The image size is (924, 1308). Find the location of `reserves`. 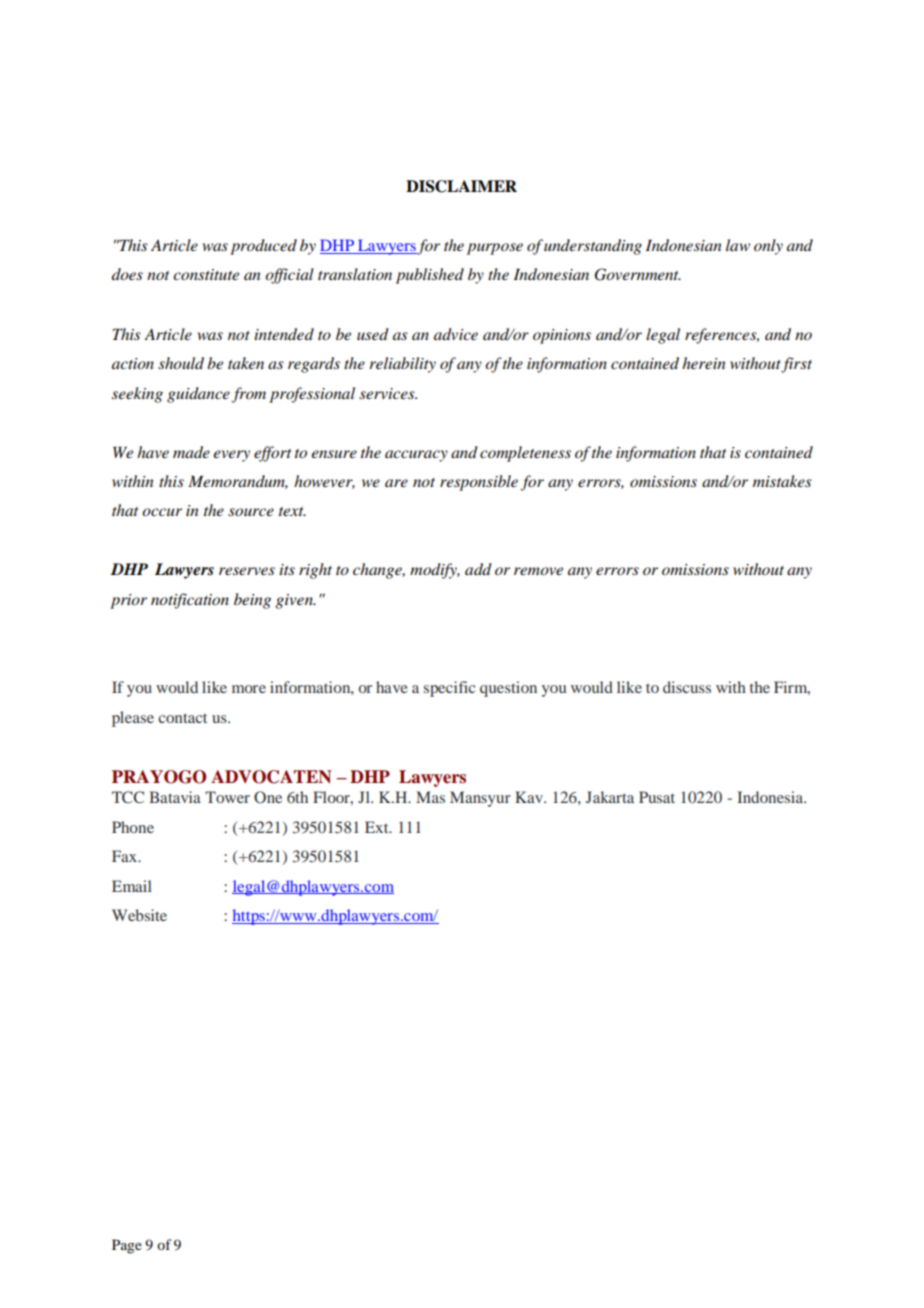

reserves is located at coordinates (247, 571).
